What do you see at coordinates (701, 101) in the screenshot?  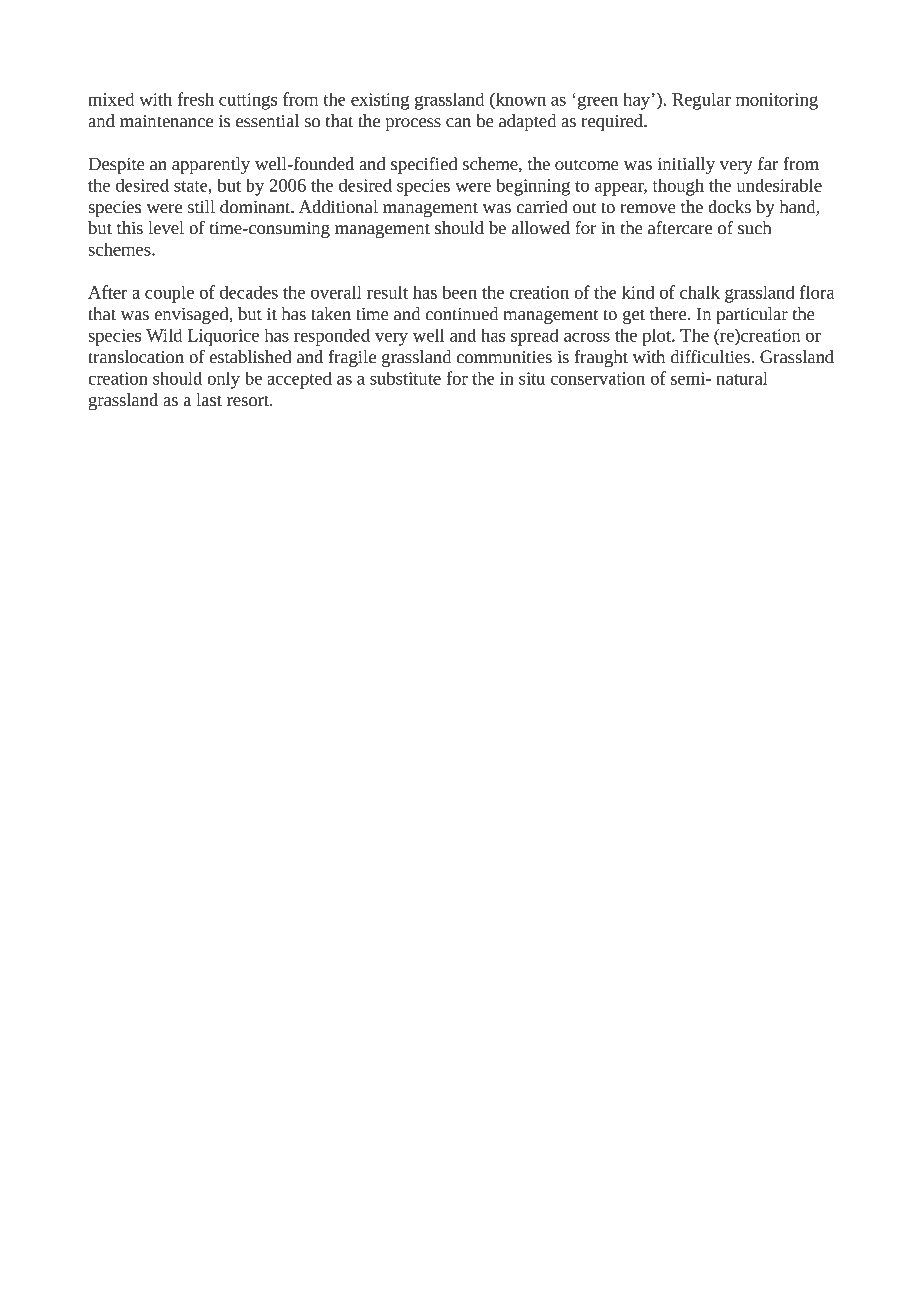 I see `Regular` at bounding box center [701, 101].
